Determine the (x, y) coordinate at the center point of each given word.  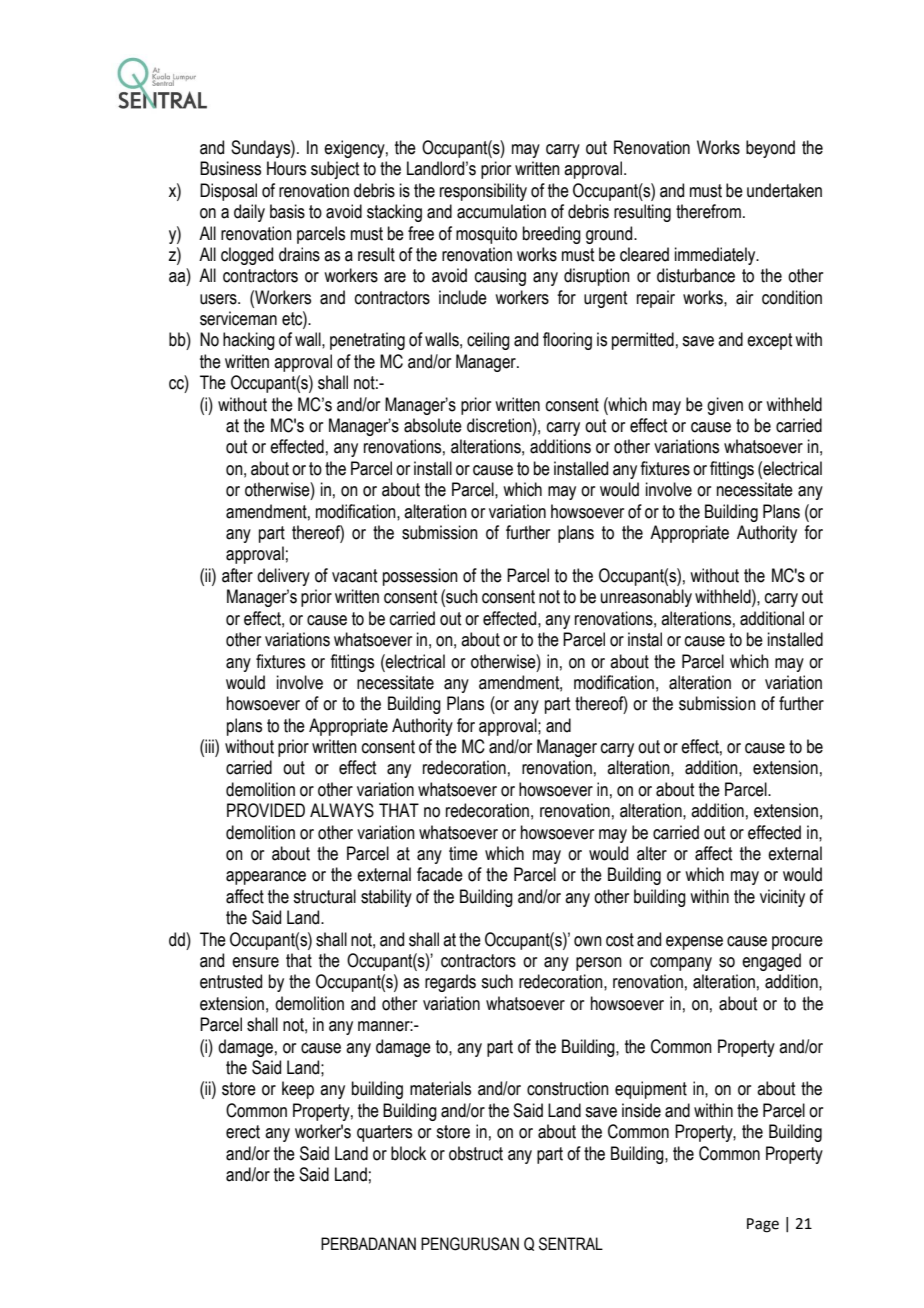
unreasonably (646, 598)
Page (763, 1225)
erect (243, 1132)
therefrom (708, 211)
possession (420, 577)
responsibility (483, 192)
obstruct (476, 1153)
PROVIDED (266, 810)
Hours (286, 168)
